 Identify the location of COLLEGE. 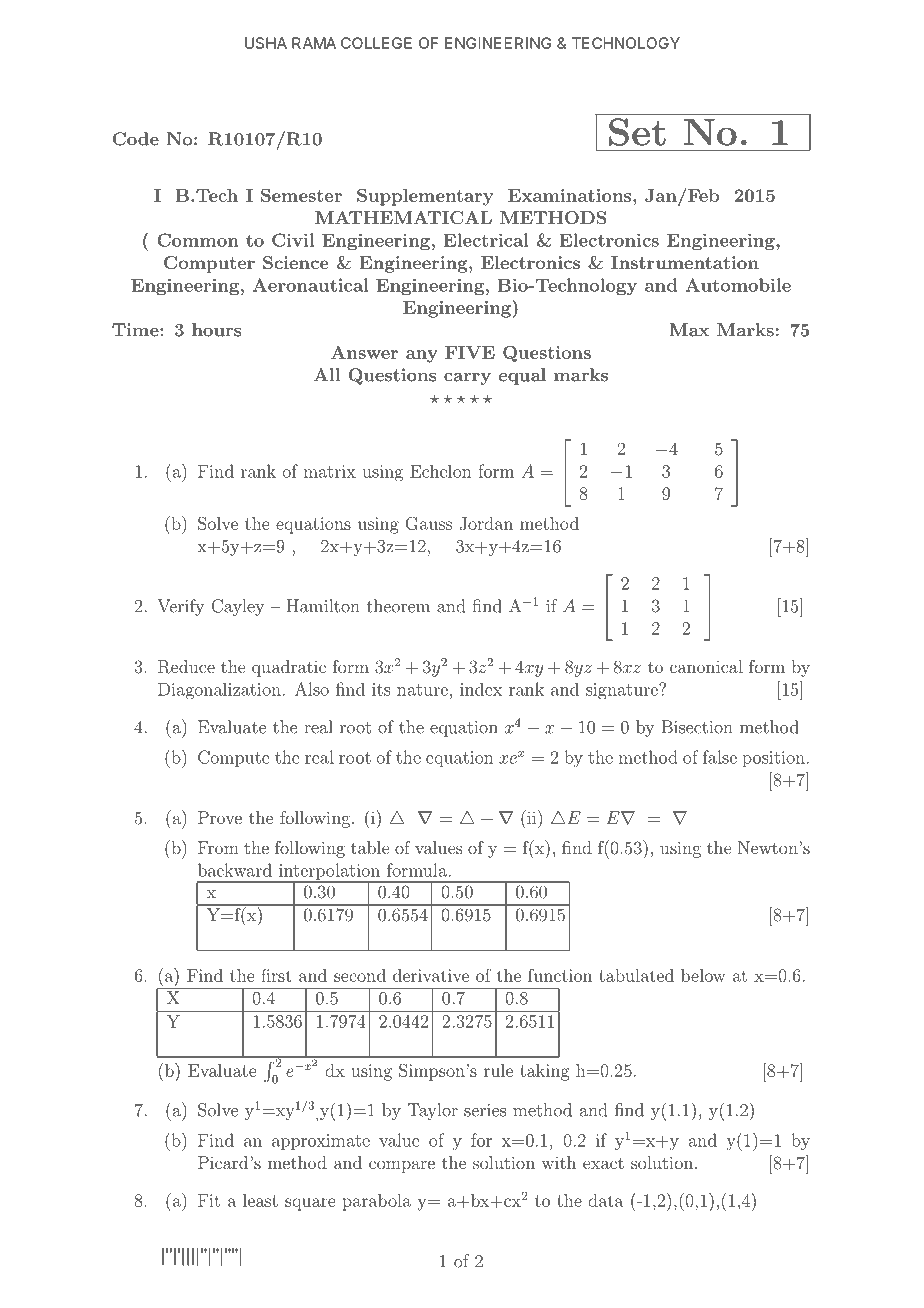
(376, 43).
